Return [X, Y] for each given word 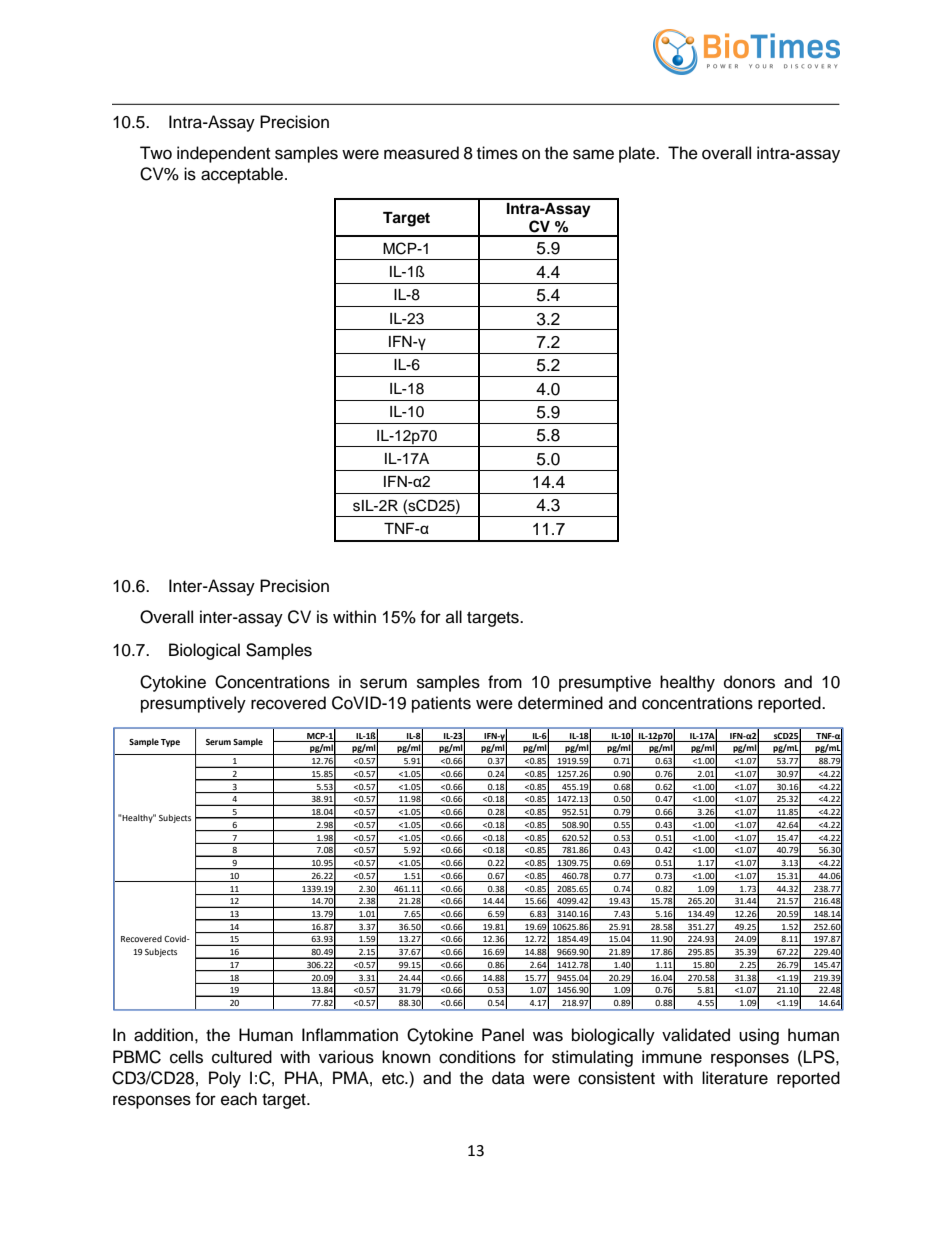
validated [696, 1035]
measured [421, 153]
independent [223, 154]
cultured [242, 1057]
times [497, 153]
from [505, 682]
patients [441, 704]
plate [638, 154]
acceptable [243, 175]
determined [560, 703]
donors [749, 682]
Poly [225, 1079]
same [593, 154]
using [759, 1036]
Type [170, 743]
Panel [503, 1035]
